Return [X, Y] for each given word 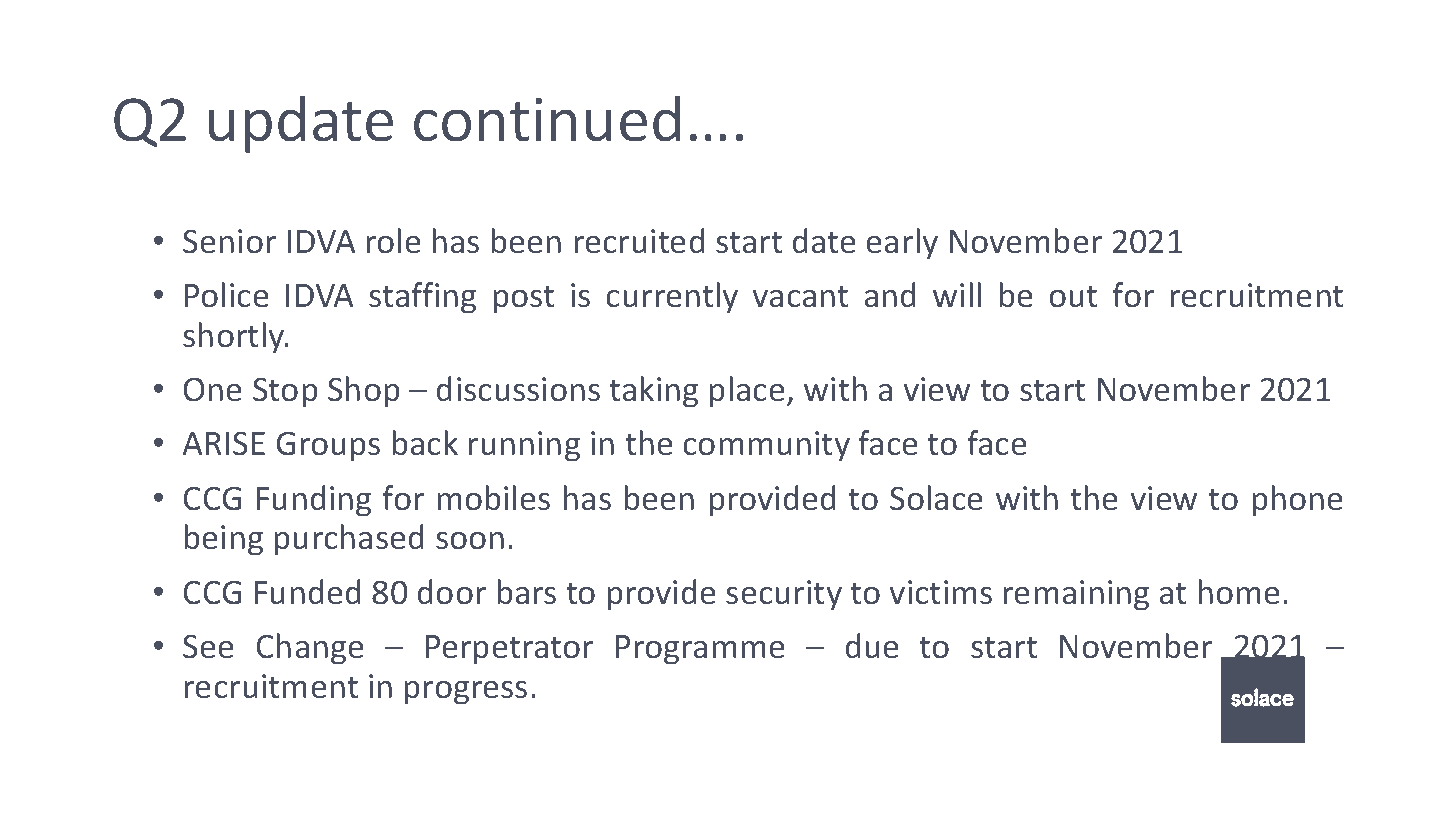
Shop [364, 392]
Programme [700, 650]
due [872, 646]
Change [310, 649]
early [902, 244]
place [747, 392]
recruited [639, 241]
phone [1297, 501]
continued [547, 119]
